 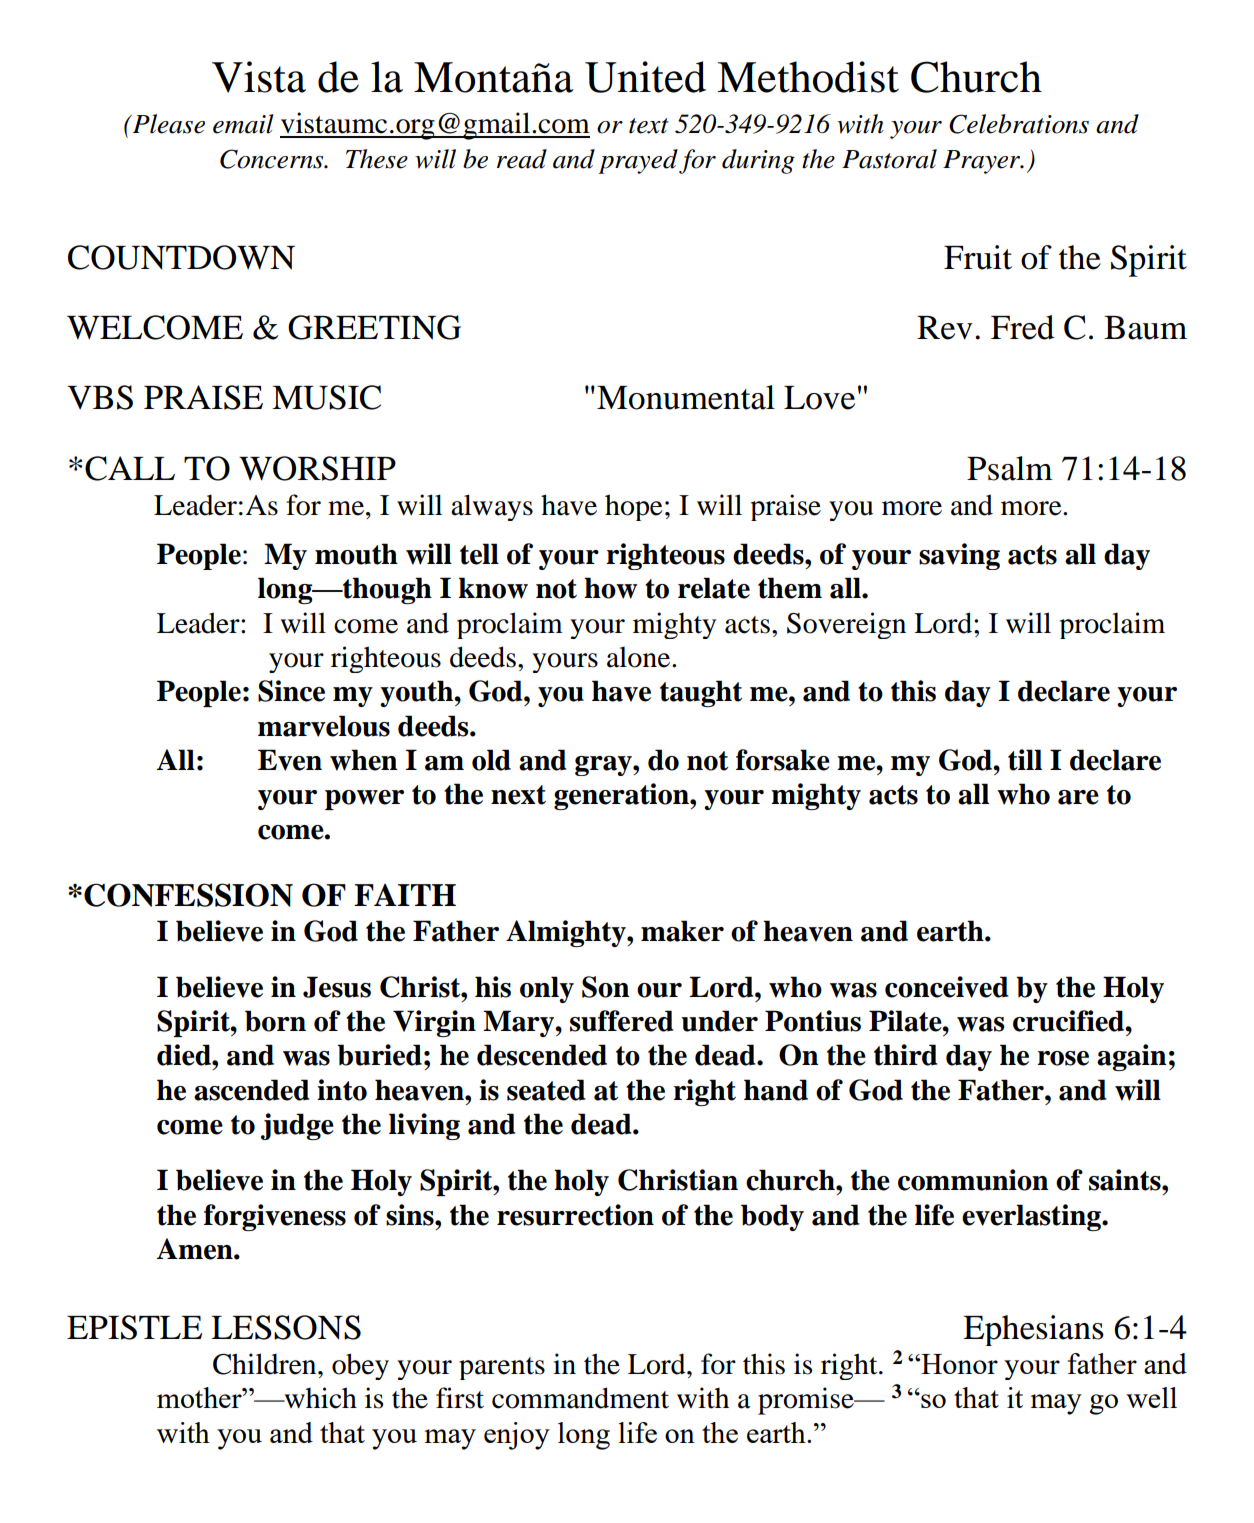 What do you see at coordinates (290, 760) in the screenshot?
I see `Even` at bounding box center [290, 760].
